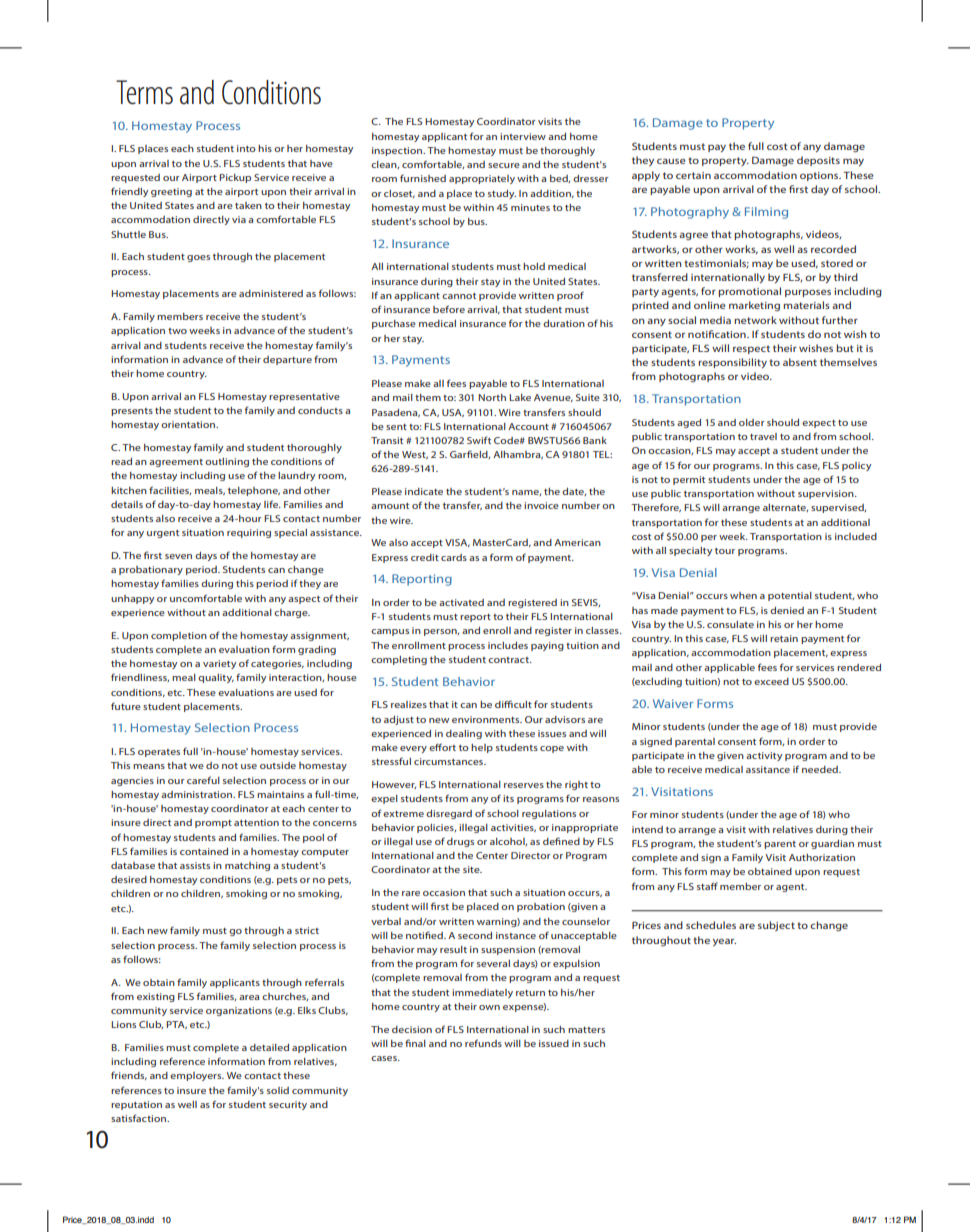 The image size is (970, 1232). I want to click on refunds, so click(483, 1043).
